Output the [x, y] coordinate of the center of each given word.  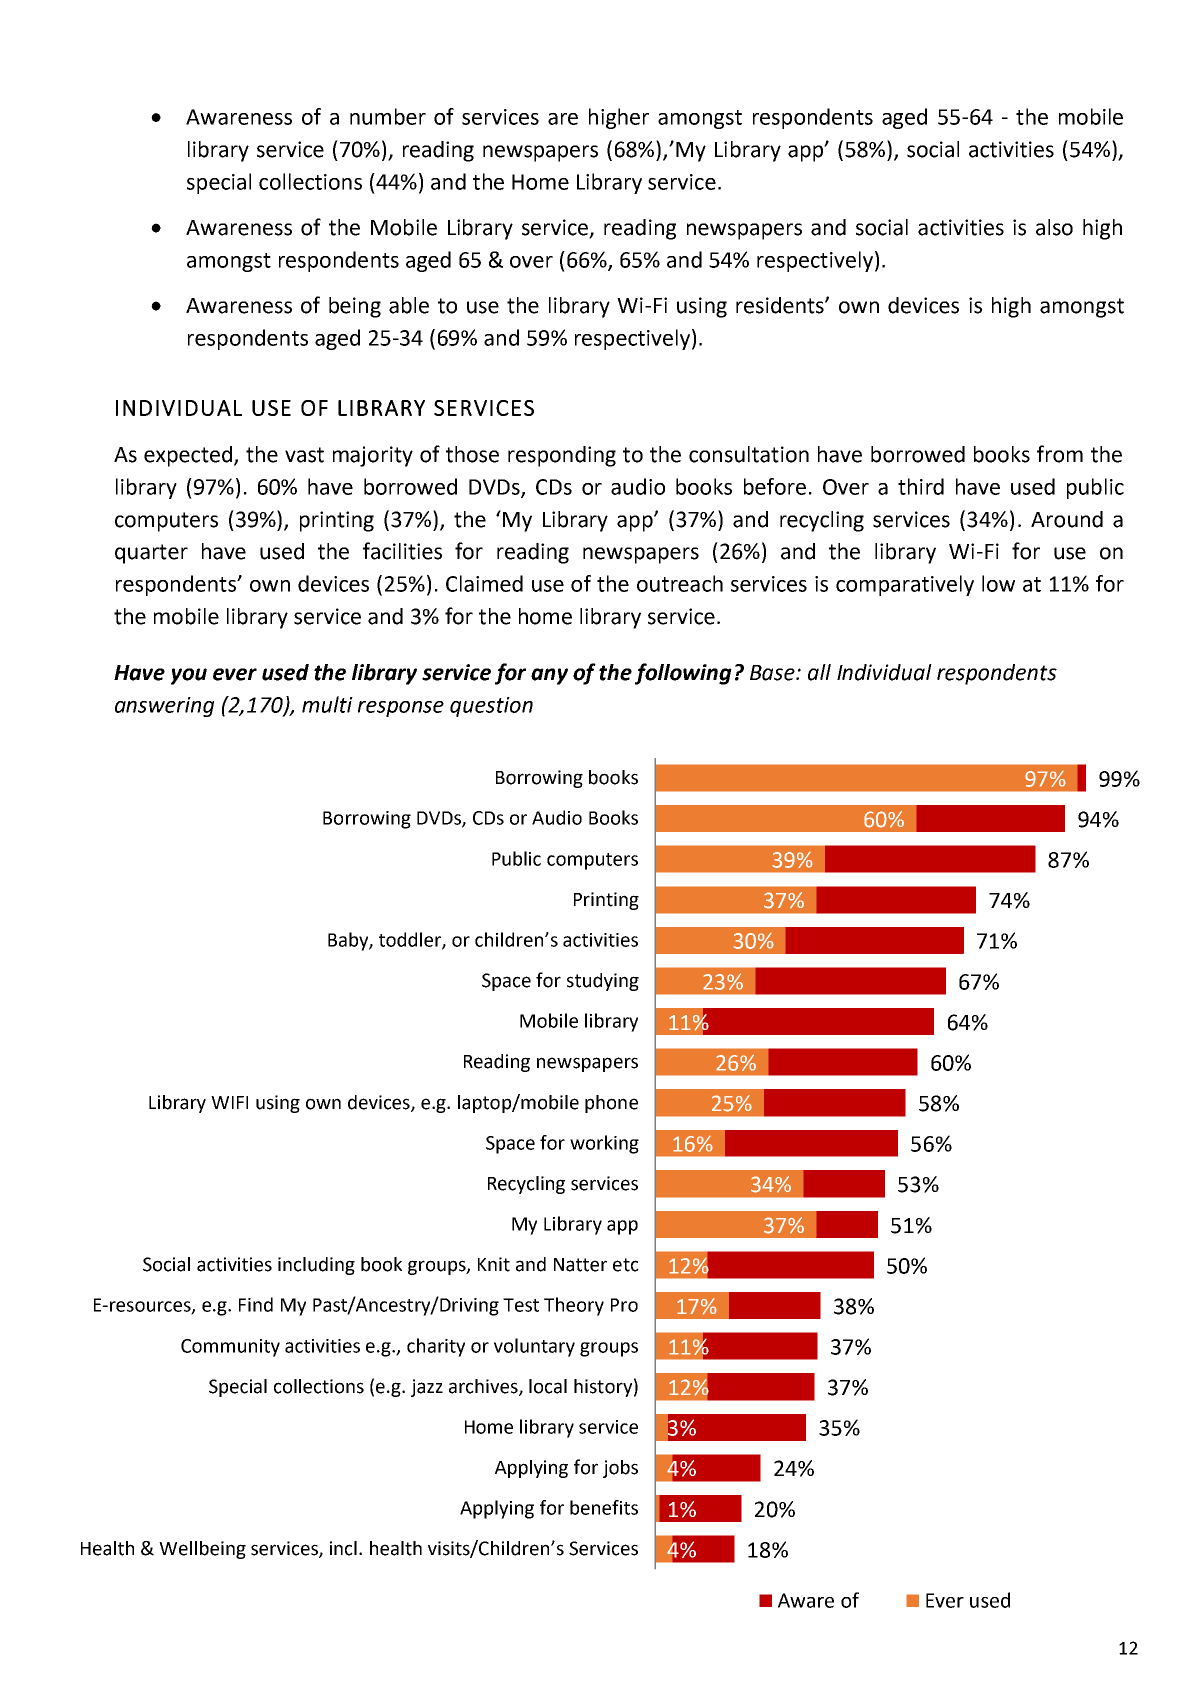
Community [230, 1348]
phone [611, 1104]
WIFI [229, 1102]
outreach [680, 583]
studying [603, 982]
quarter [151, 554]
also [1054, 227]
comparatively [905, 585]
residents [781, 305]
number [388, 116]
